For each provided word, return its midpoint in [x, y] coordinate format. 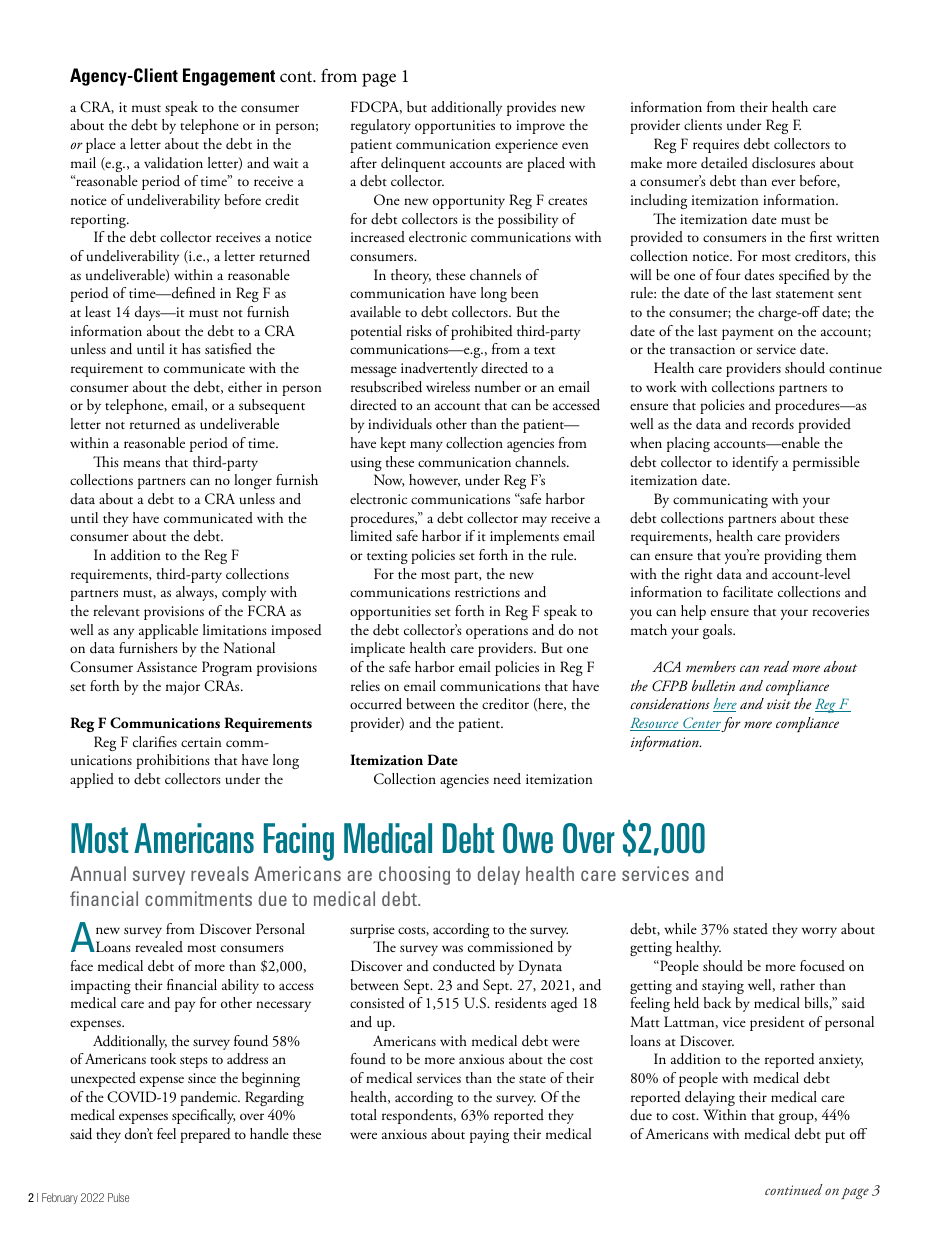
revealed [159, 946]
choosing [414, 875]
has [191, 348]
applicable [168, 631]
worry [819, 932]
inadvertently [439, 369]
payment [748, 334]
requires [716, 146]
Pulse [118, 1197]
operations [497, 632]
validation [173, 163]
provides [531, 108]
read [776, 666]
